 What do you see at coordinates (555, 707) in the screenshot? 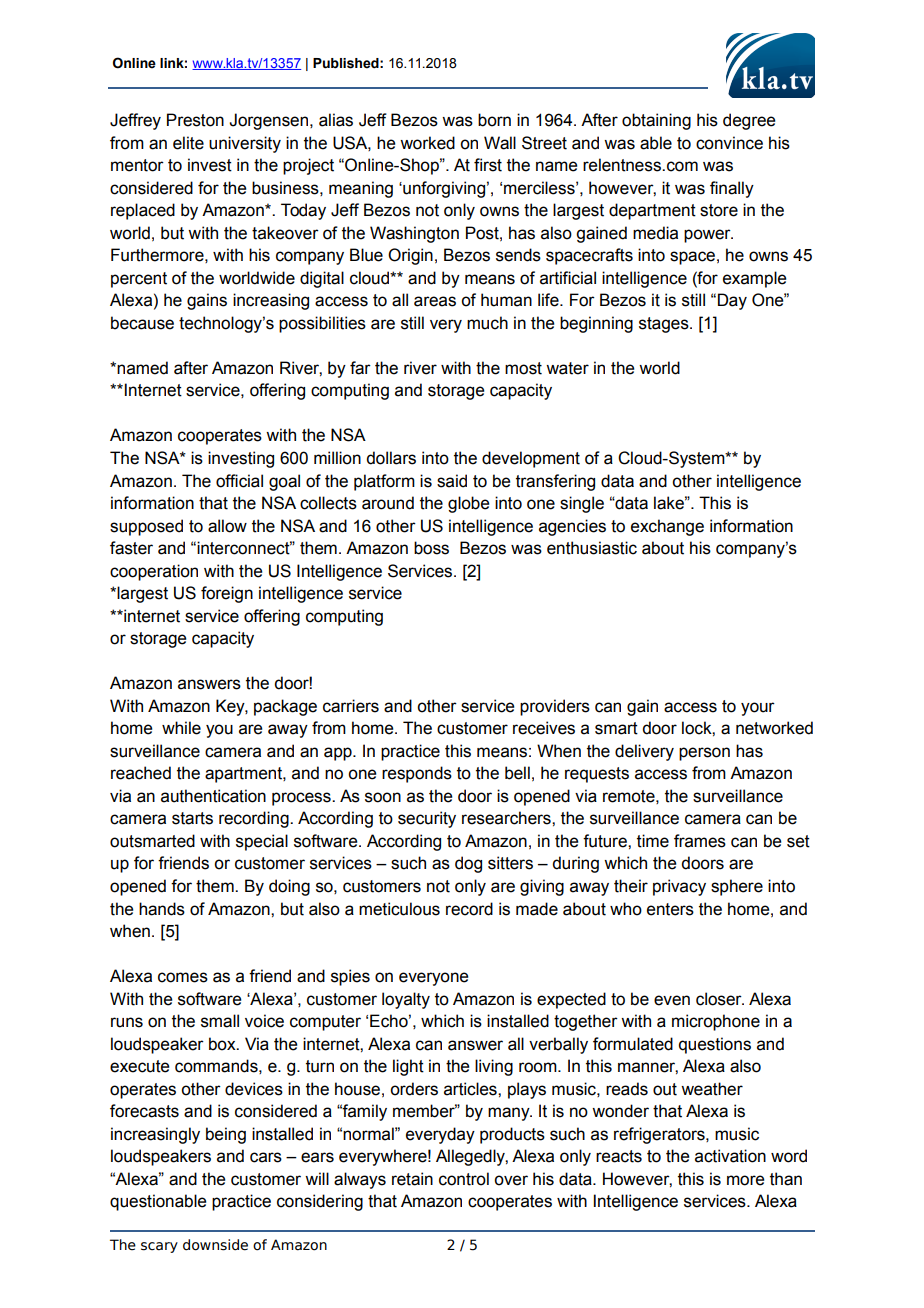
I see `providers` at bounding box center [555, 707].
